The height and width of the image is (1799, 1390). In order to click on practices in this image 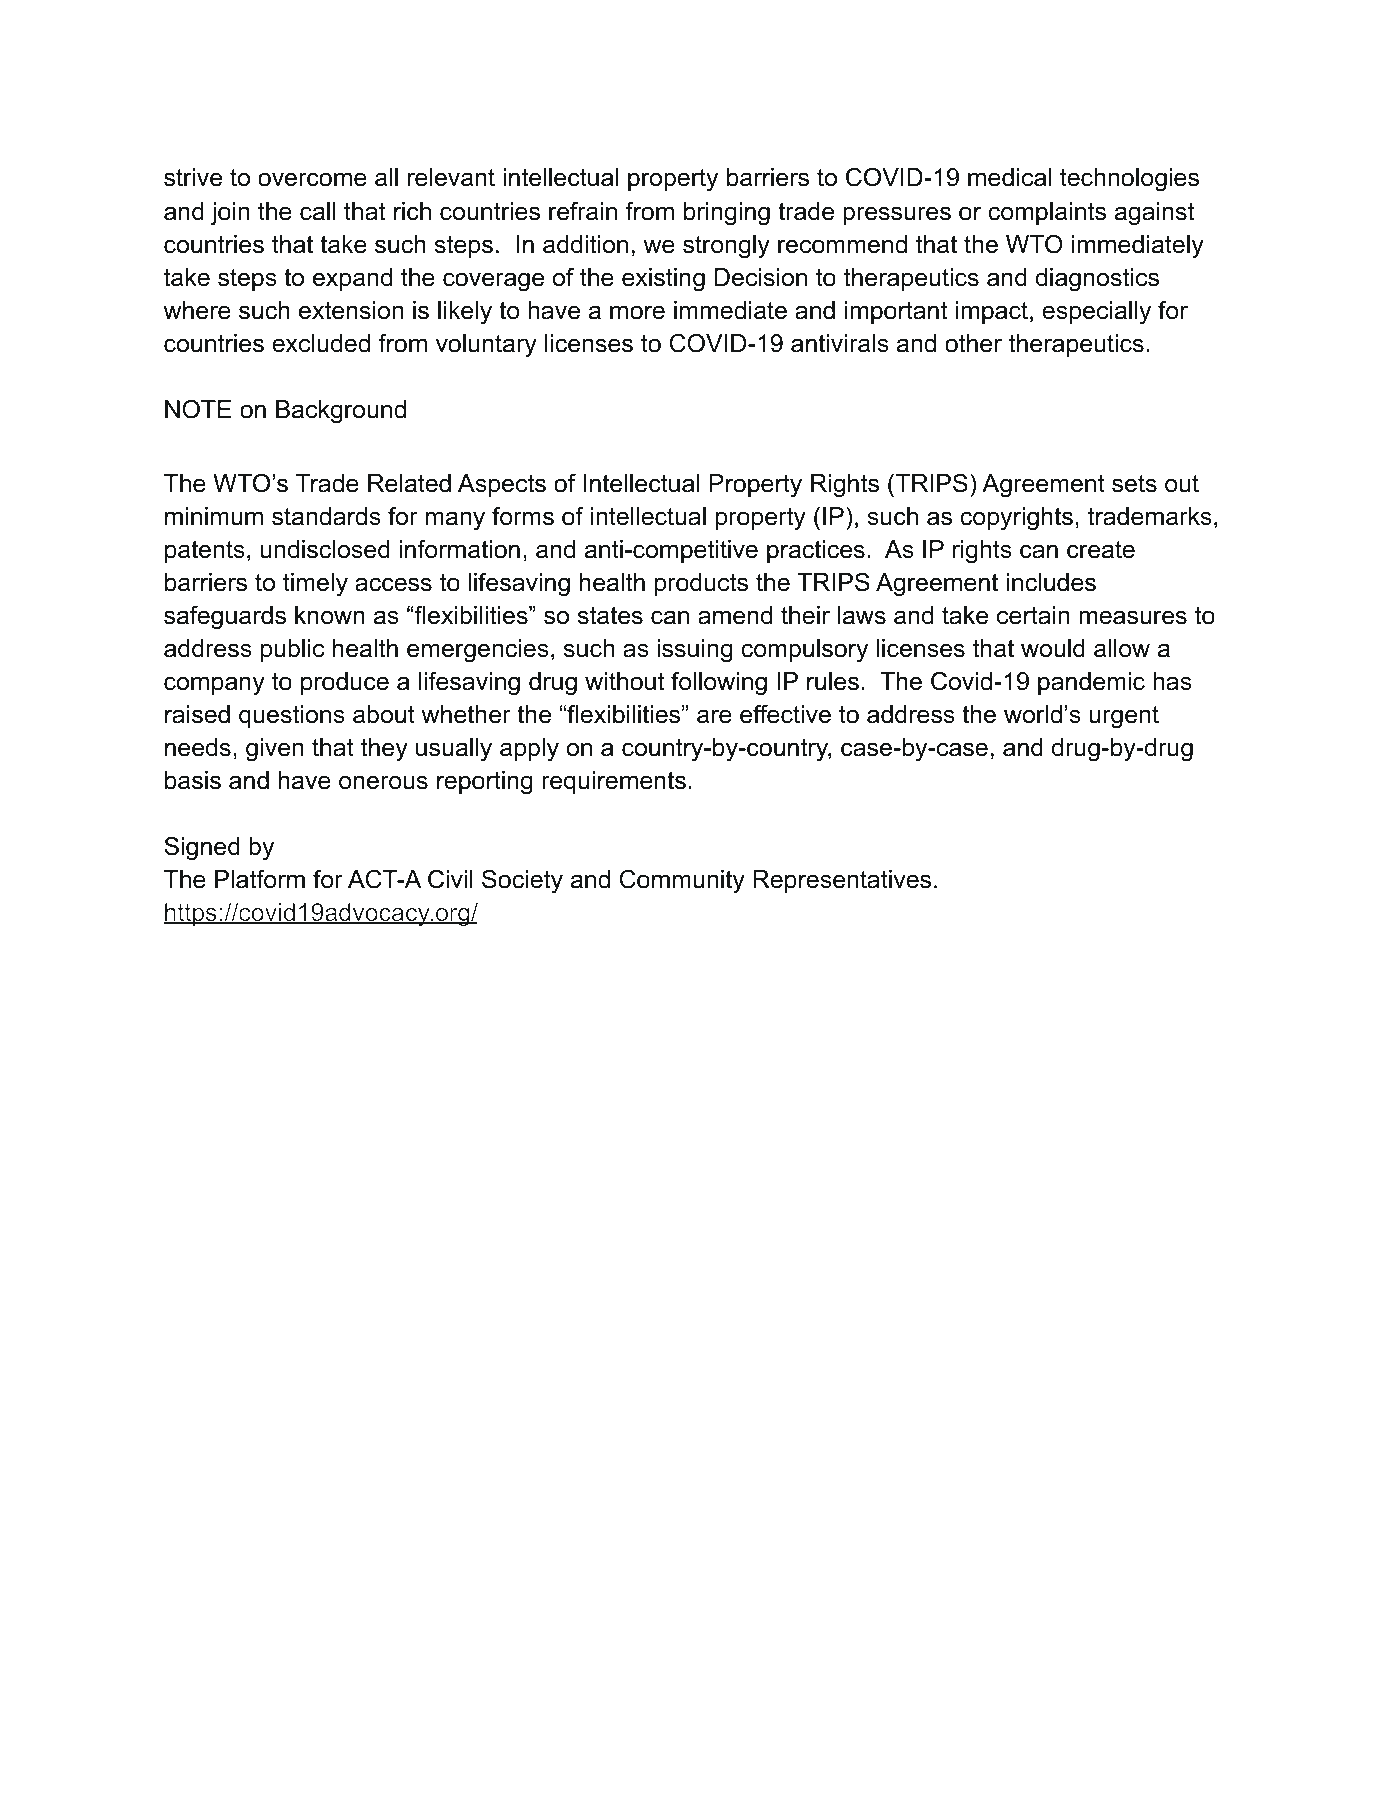, I will do `click(816, 551)`.
